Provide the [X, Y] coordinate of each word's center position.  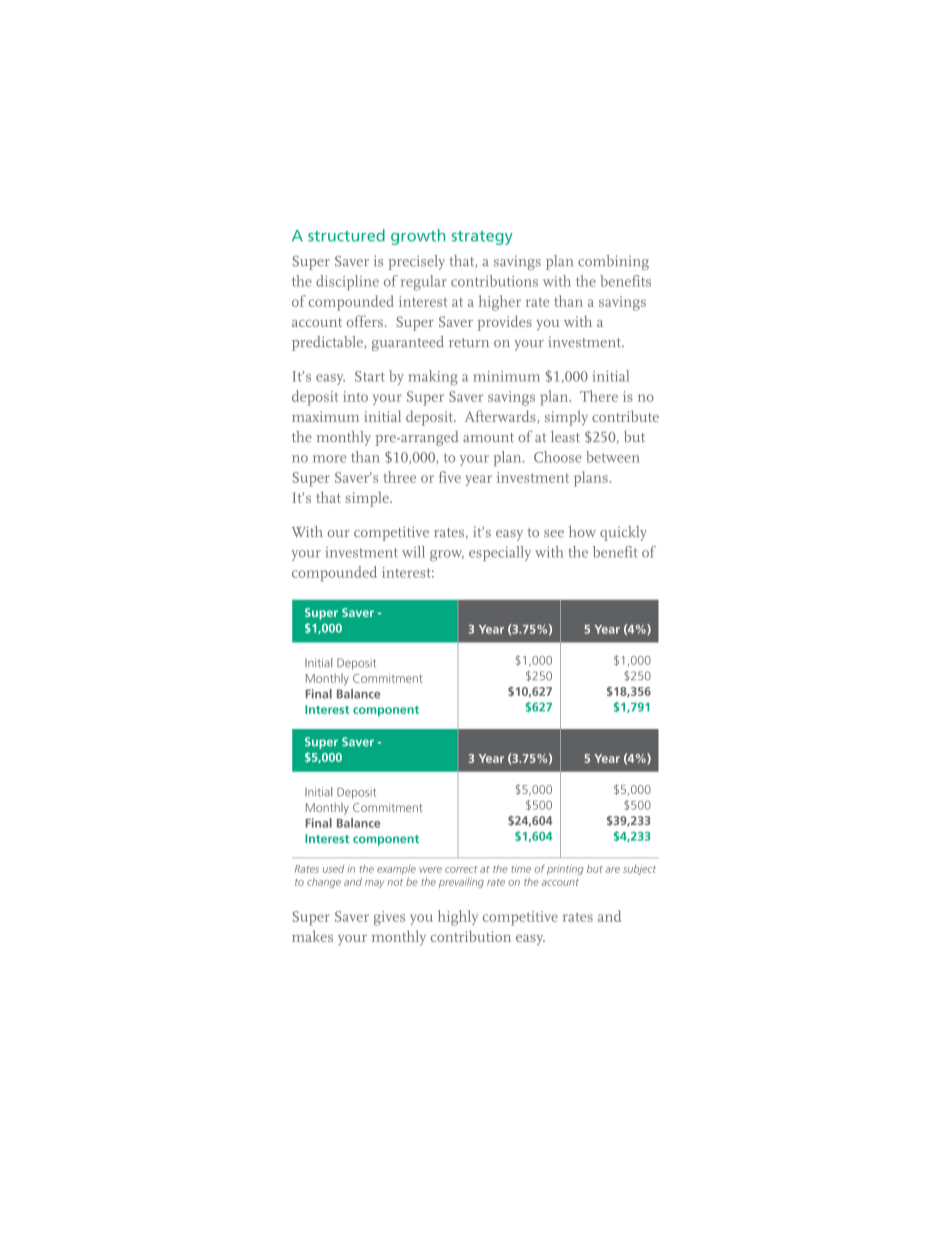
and [609, 916]
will [413, 552]
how [582, 531]
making [433, 378]
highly [458, 918]
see [554, 533]
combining [613, 262]
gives [389, 918]
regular [424, 283]
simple [368, 499]
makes [312, 936]
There [599, 396]
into [355, 396]
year [478, 480]
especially [500, 553]
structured [346, 235]
